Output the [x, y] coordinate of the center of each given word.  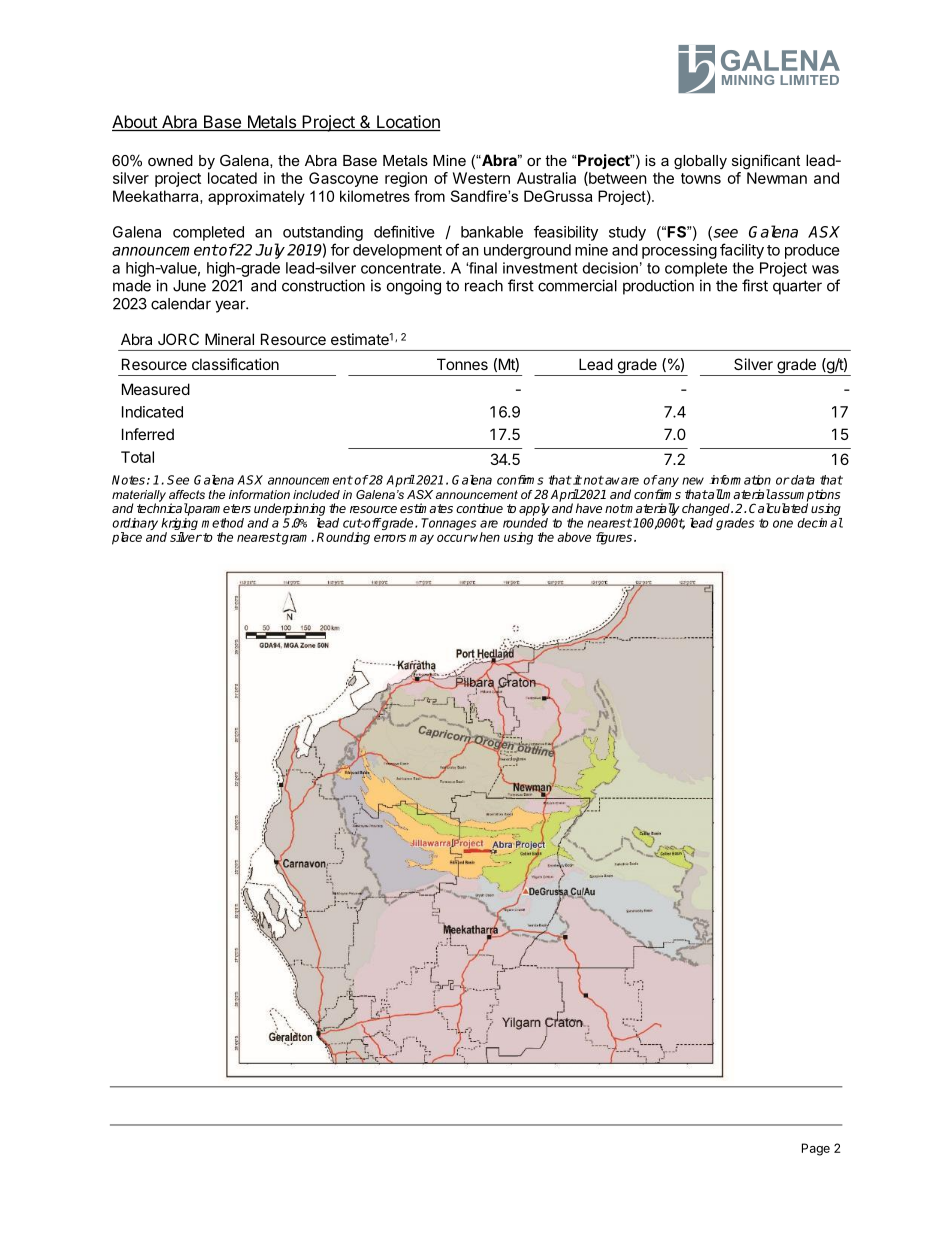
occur [453, 538]
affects [187, 494]
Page [816, 1149]
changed [707, 509]
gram [296, 539]
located [232, 178]
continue [479, 508]
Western [481, 178]
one [783, 524]
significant [766, 162]
